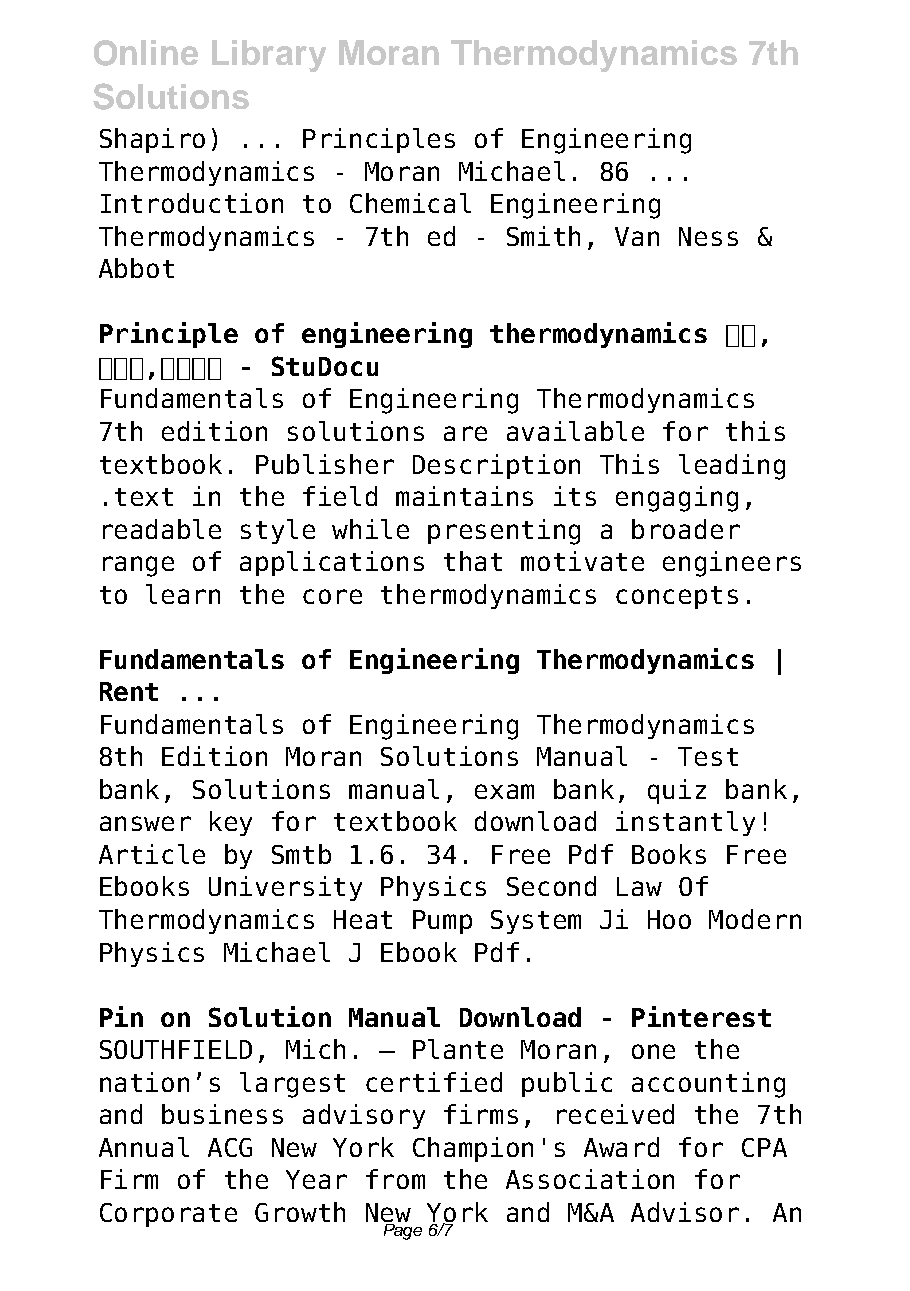 Image resolution: width=910 pixels, height=1291 pixels. What do you see at coordinates (395, 1179) in the page?
I see `from` at bounding box center [395, 1179].
